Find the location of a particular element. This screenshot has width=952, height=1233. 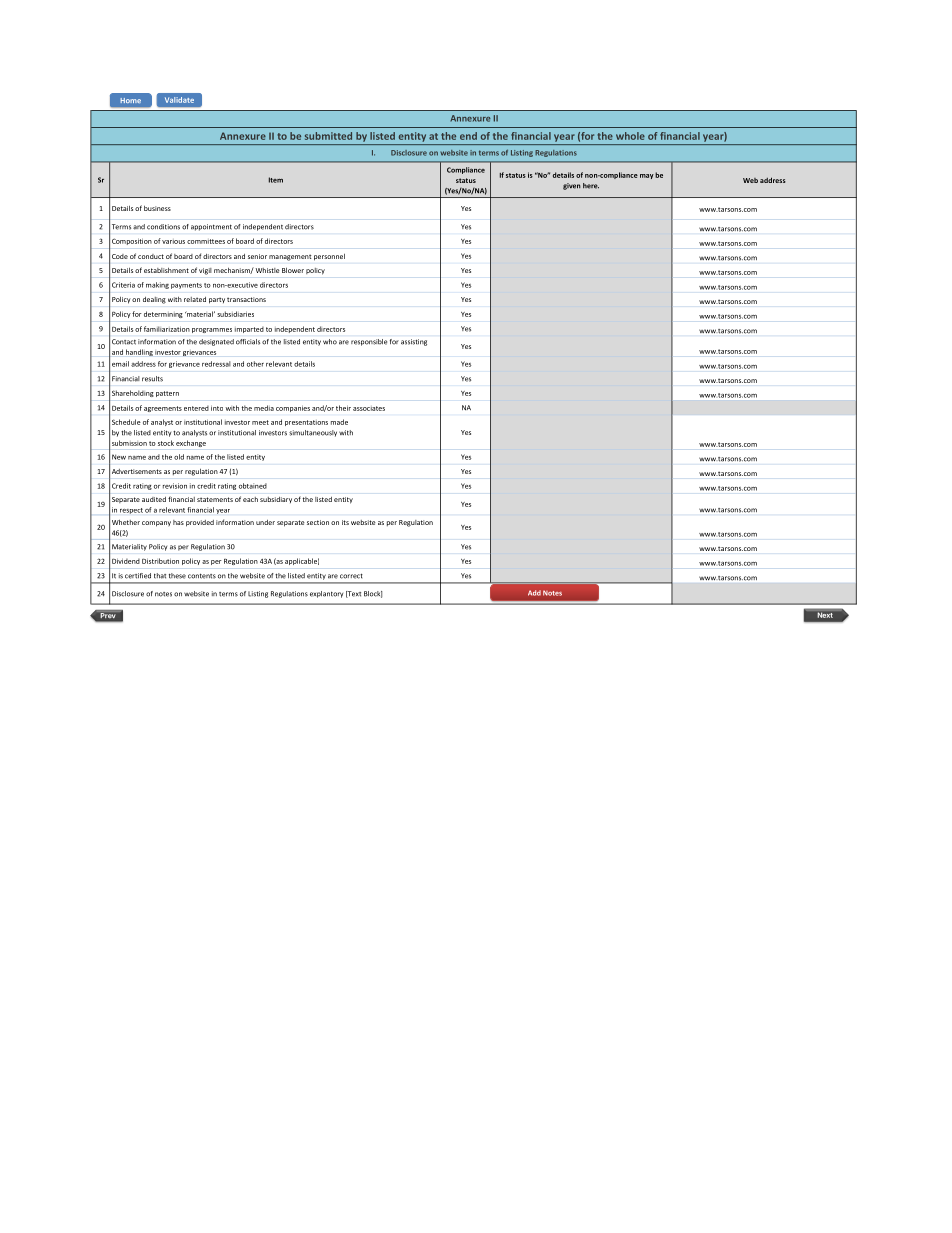

submitted is located at coordinates (328, 136).
